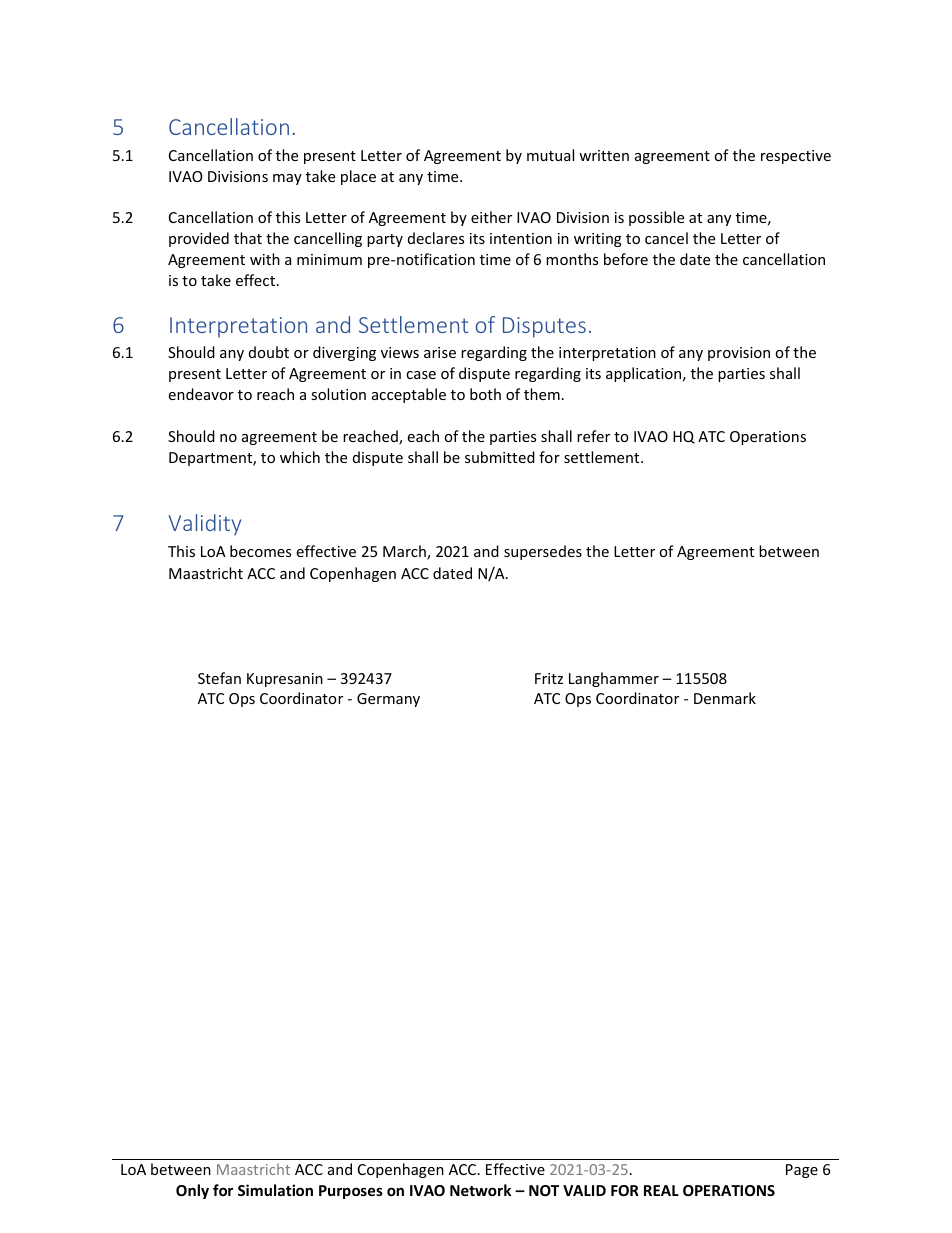  I want to click on may, so click(287, 179).
